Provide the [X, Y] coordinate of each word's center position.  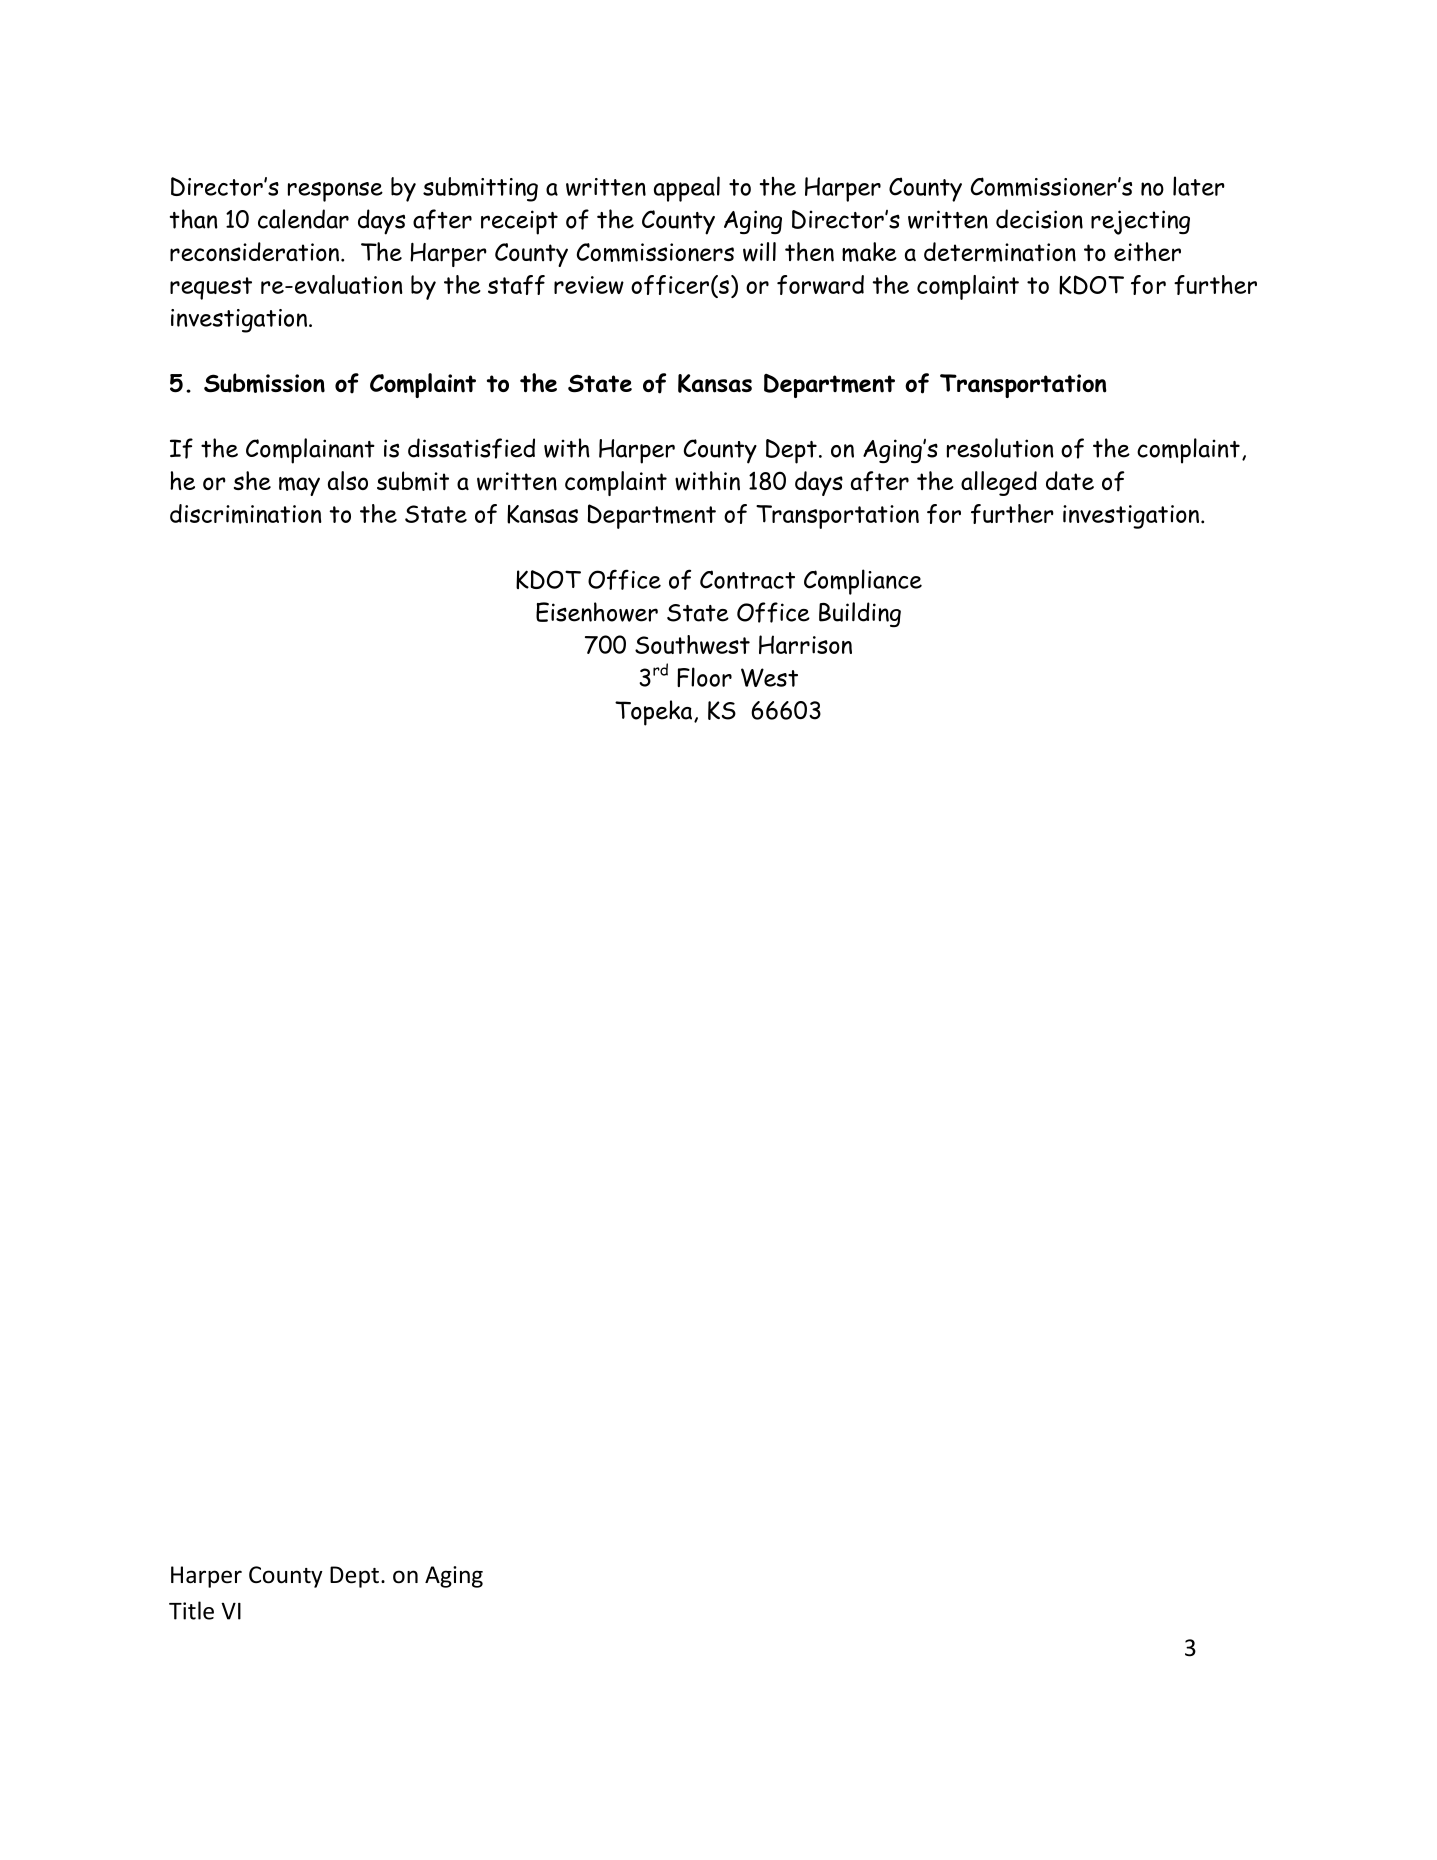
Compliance [863, 582]
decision [1039, 219]
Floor [704, 677]
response [335, 192]
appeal [687, 189]
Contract [747, 579]
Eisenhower [597, 612]
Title [191, 1610]
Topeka [655, 713]
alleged [999, 483]
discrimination [246, 514]
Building [860, 614]
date [1070, 480]
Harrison [805, 644]
